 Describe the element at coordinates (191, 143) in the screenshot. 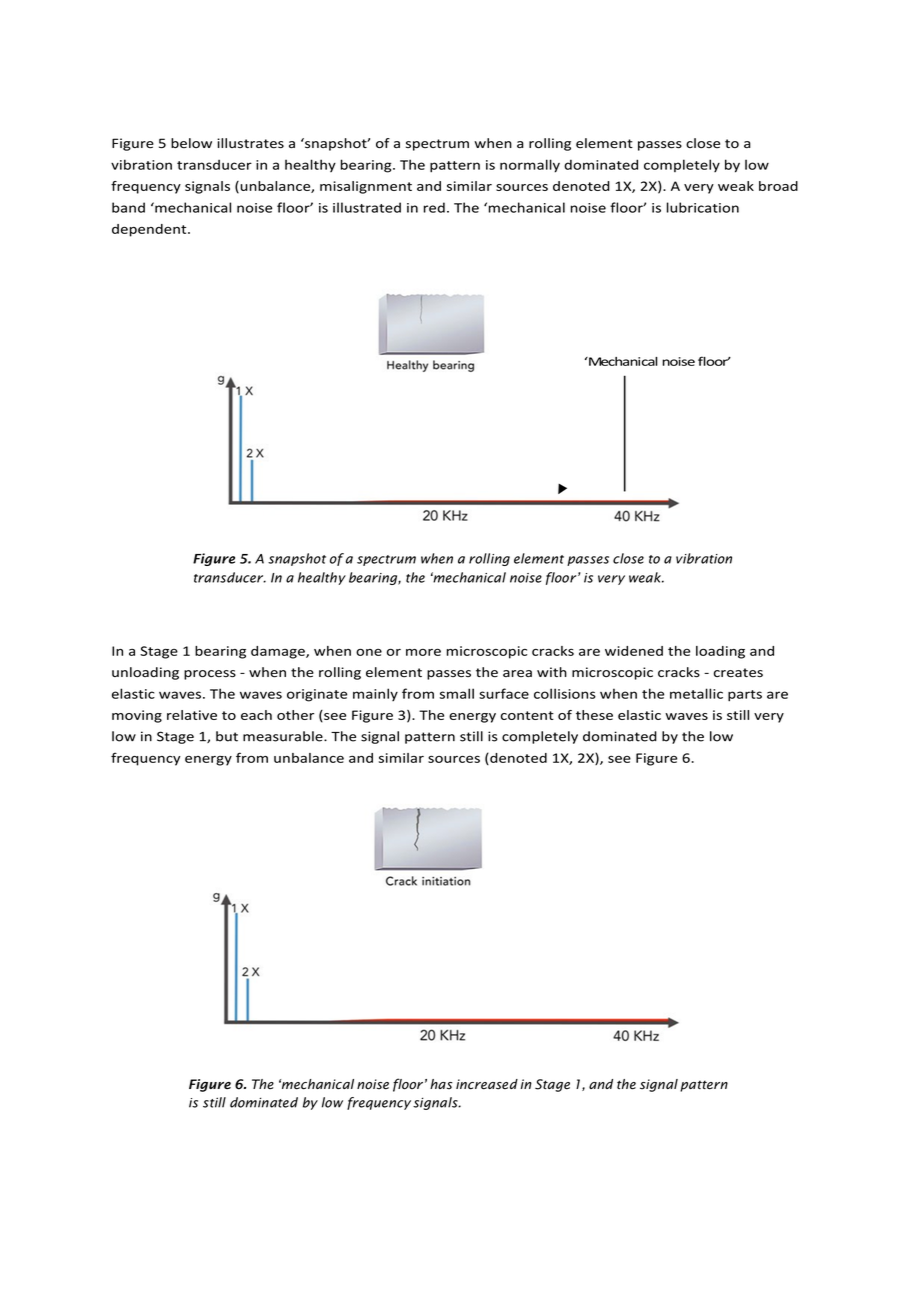

I see `below` at that location.
